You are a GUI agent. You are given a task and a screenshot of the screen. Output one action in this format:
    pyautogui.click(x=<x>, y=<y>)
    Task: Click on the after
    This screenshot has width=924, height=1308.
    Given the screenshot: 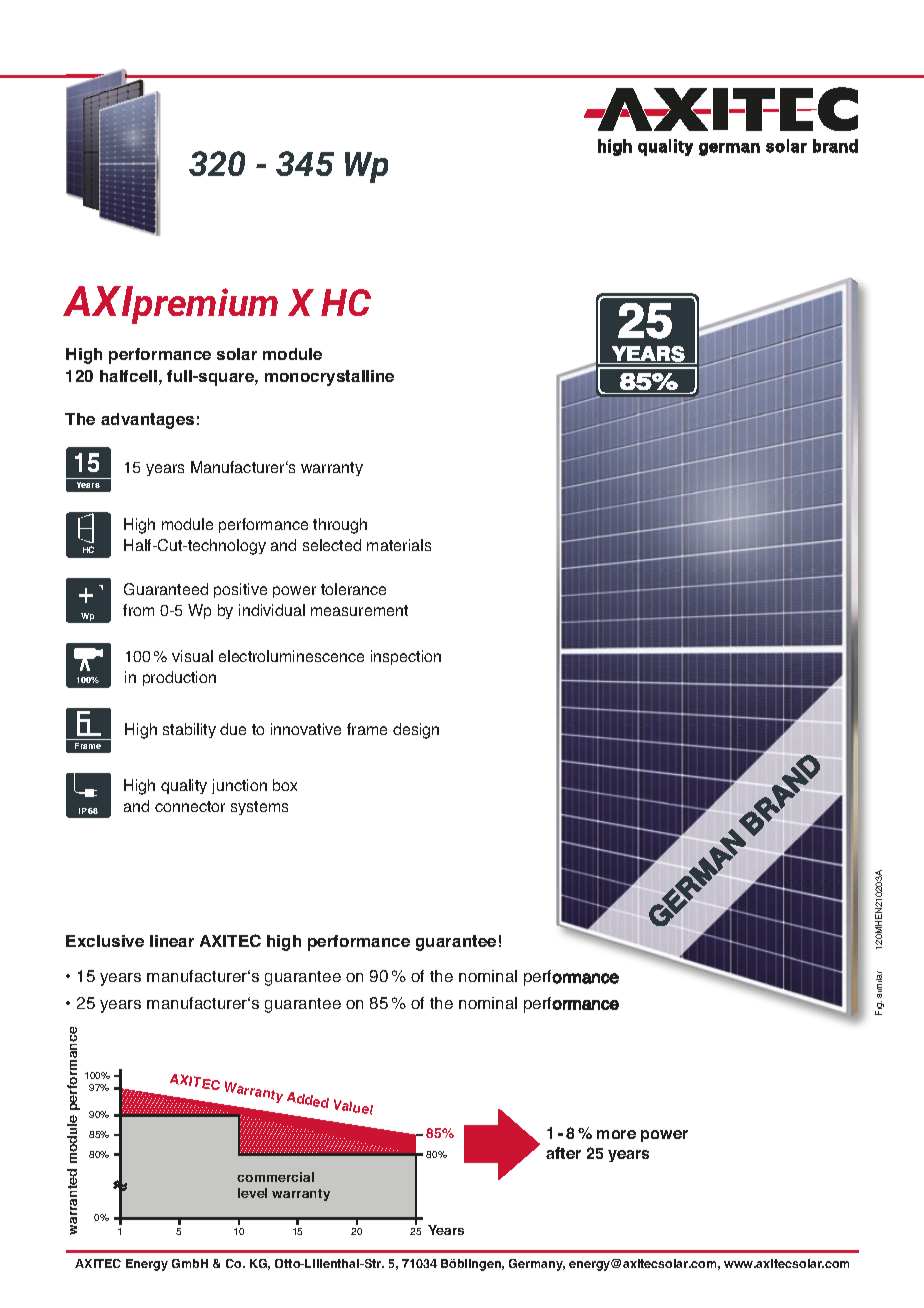 What is the action you would take?
    pyautogui.click(x=563, y=1153)
